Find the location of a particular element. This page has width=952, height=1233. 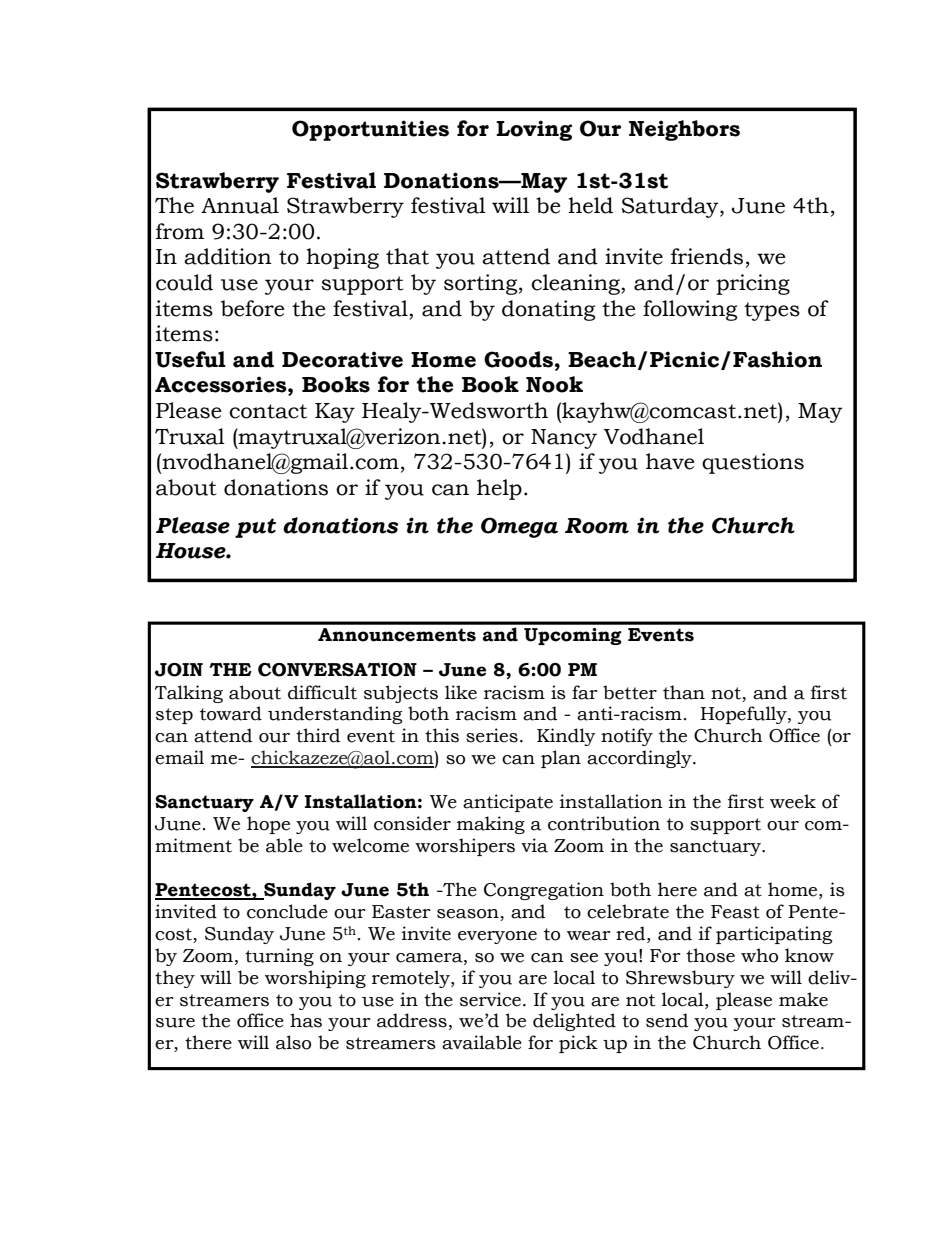

Annual is located at coordinates (240, 205).
